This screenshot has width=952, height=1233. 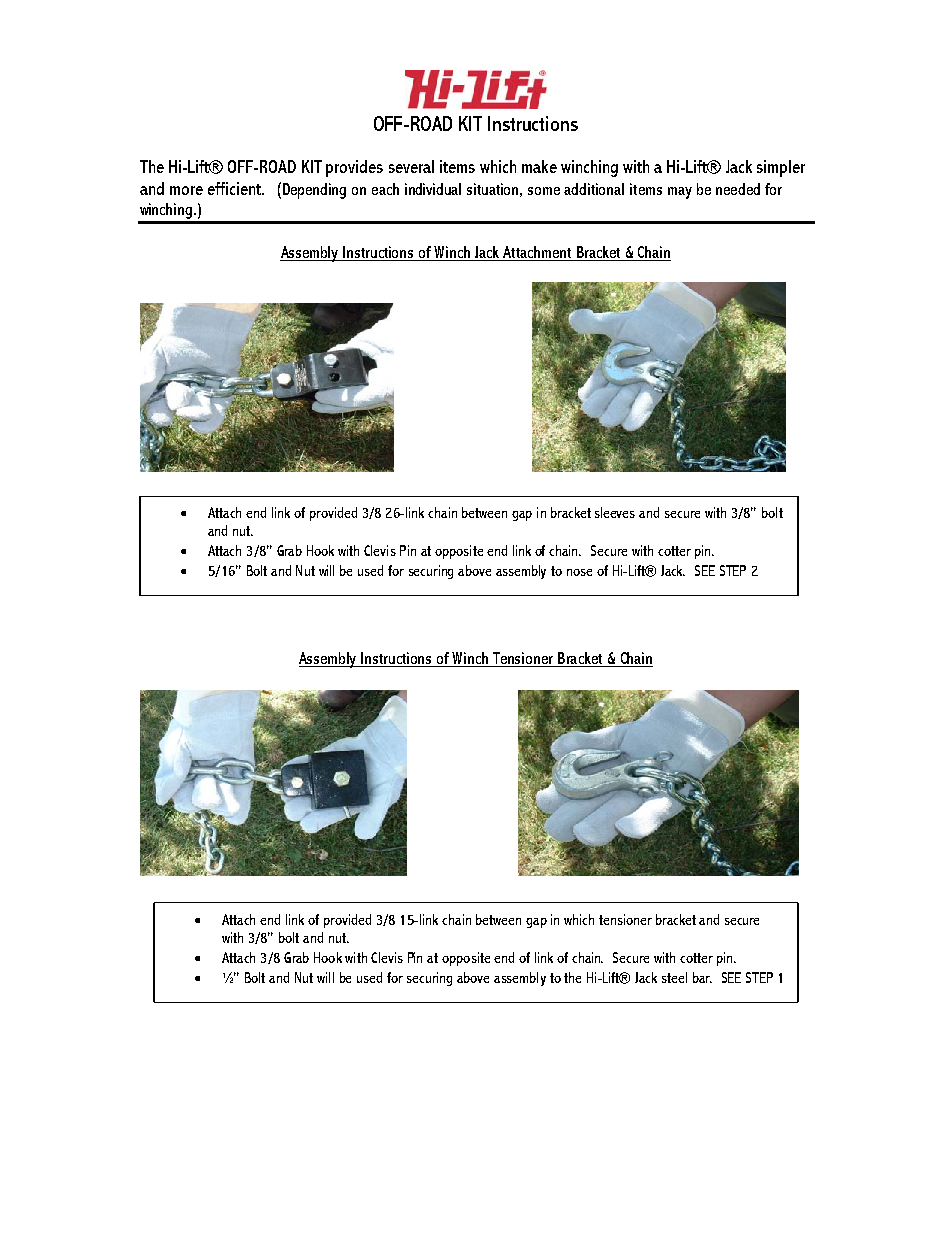 What do you see at coordinates (539, 166) in the screenshot?
I see `make` at bounding box center [539, 166].
